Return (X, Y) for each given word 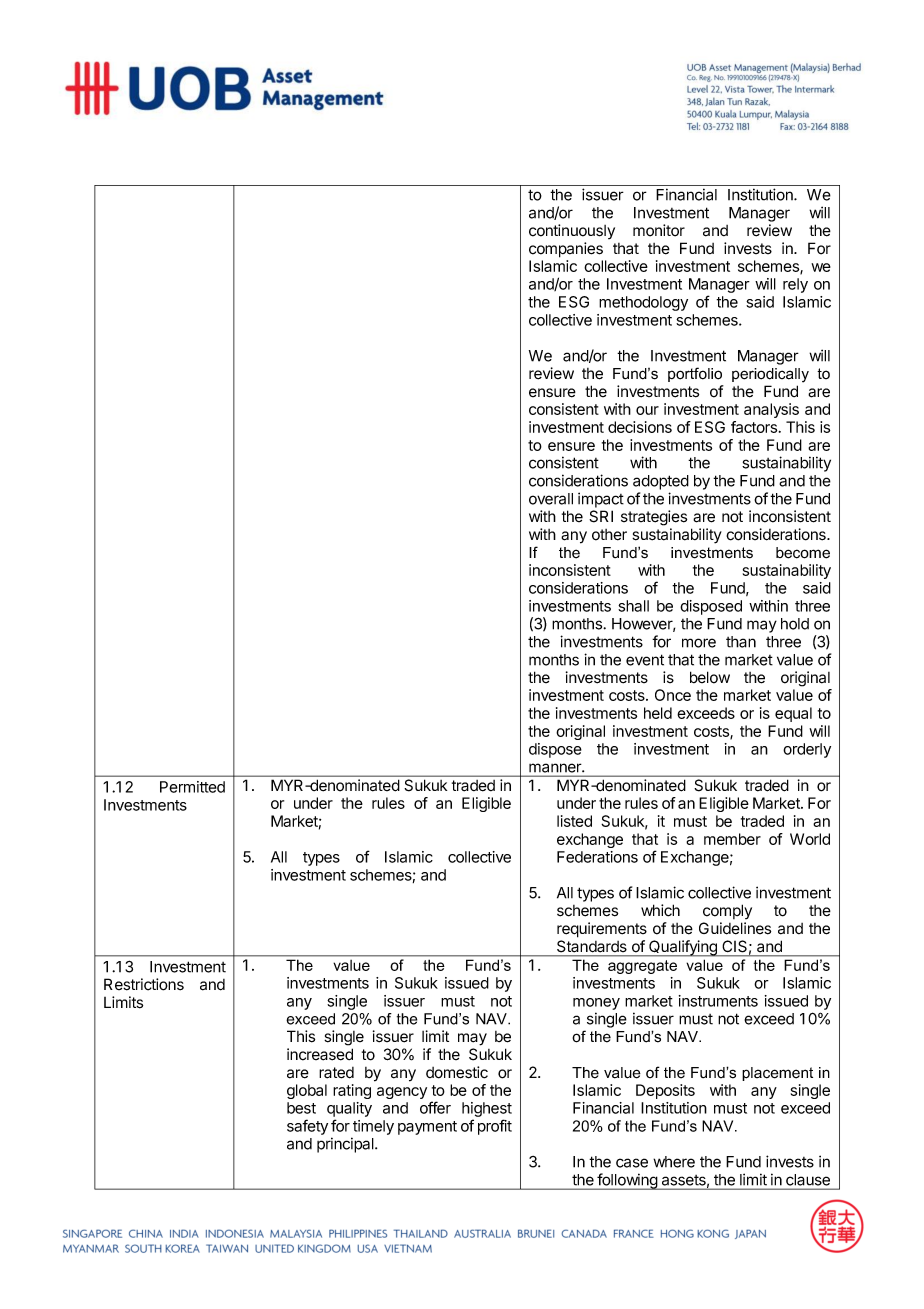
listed (574, 821)
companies (566, 250)
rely (795, 285)
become (803, 553)
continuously (572, 231)
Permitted (192, 787)
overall (551, 499)
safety (307, 1127)
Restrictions (144, 984)
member (732, 839)
